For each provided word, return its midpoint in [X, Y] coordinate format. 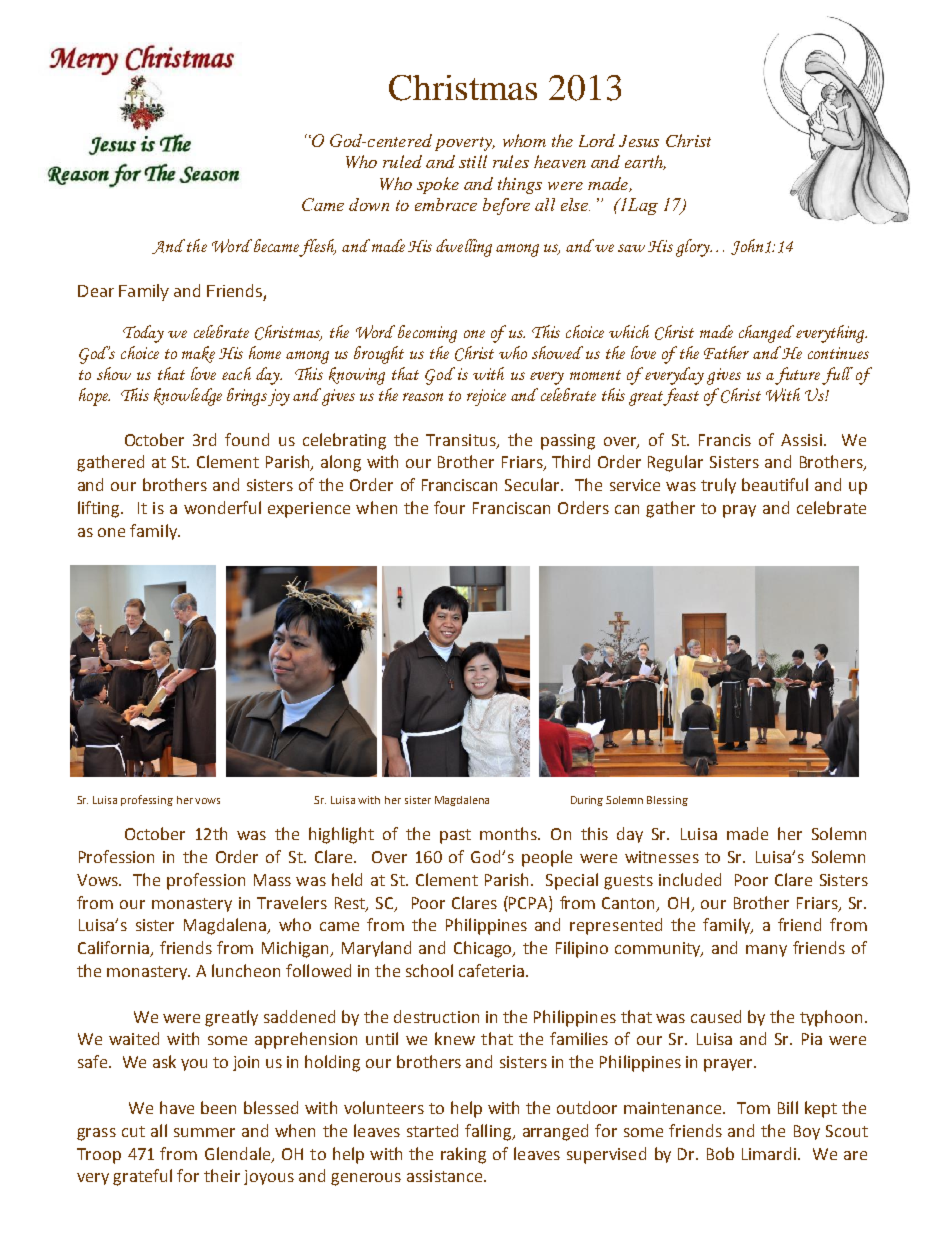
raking [463, 1155]
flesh [317, 248]
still [473, 161]
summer [204, 1132]
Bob [720, 1153]
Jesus [639, 141]
